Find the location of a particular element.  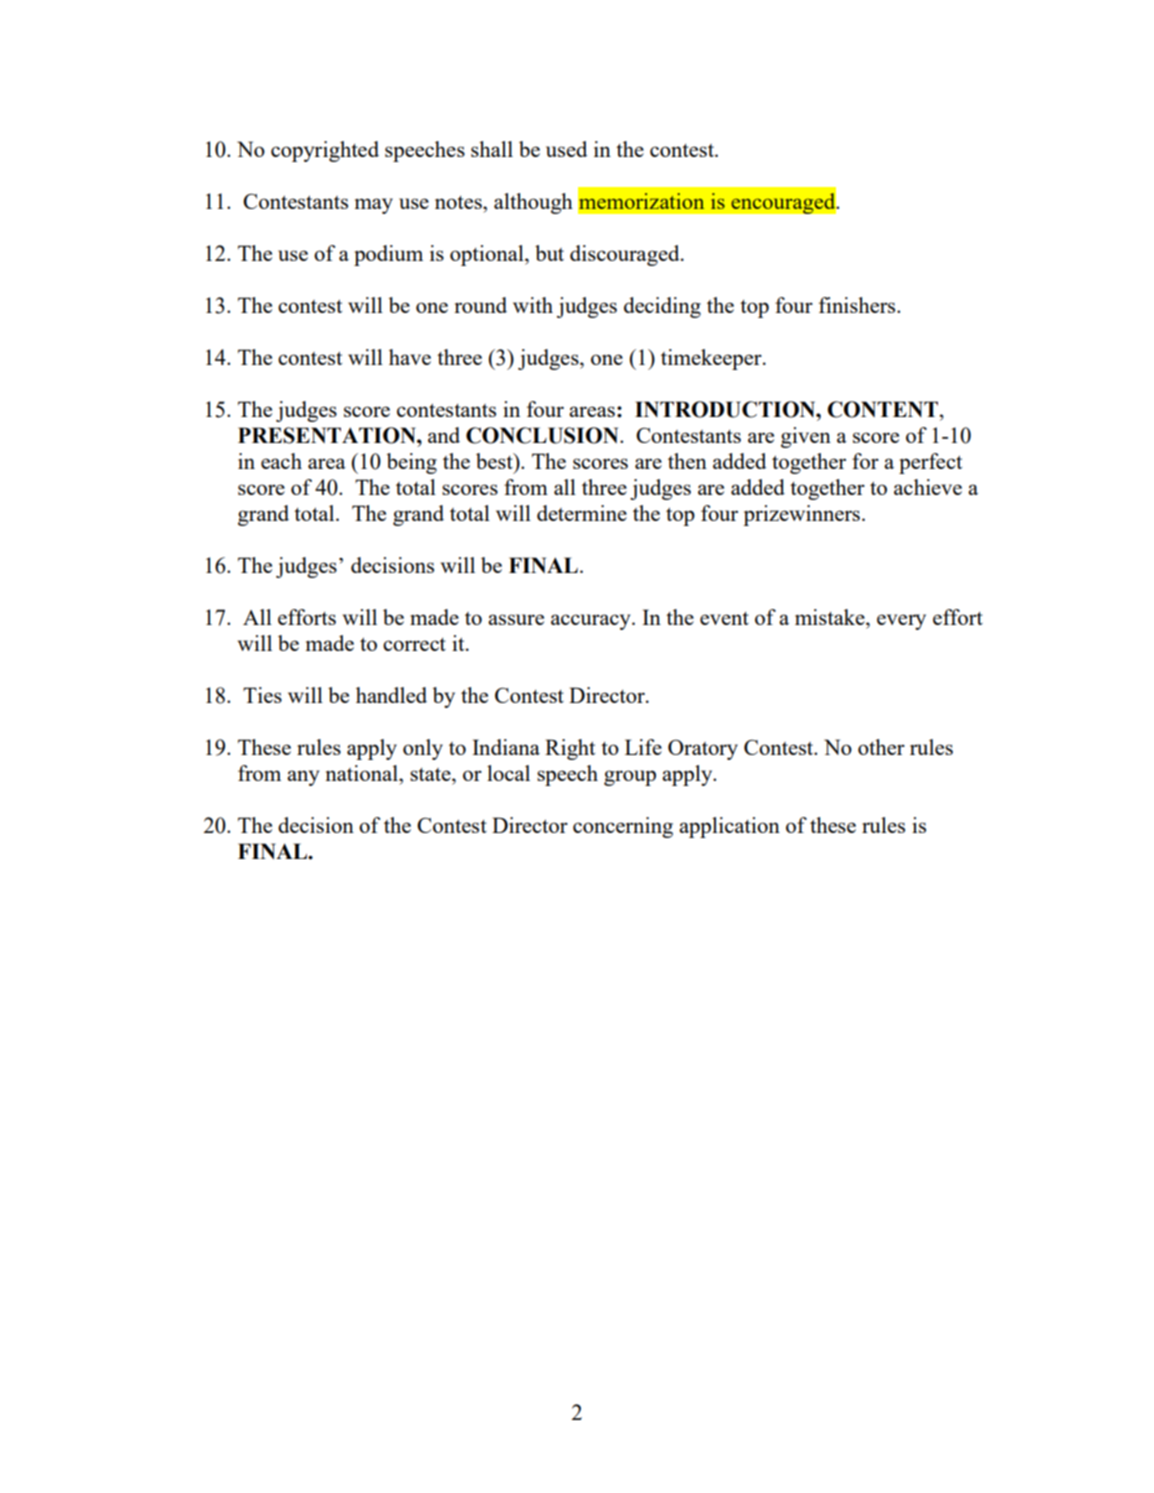

used is located at coordinates (566, 149).
